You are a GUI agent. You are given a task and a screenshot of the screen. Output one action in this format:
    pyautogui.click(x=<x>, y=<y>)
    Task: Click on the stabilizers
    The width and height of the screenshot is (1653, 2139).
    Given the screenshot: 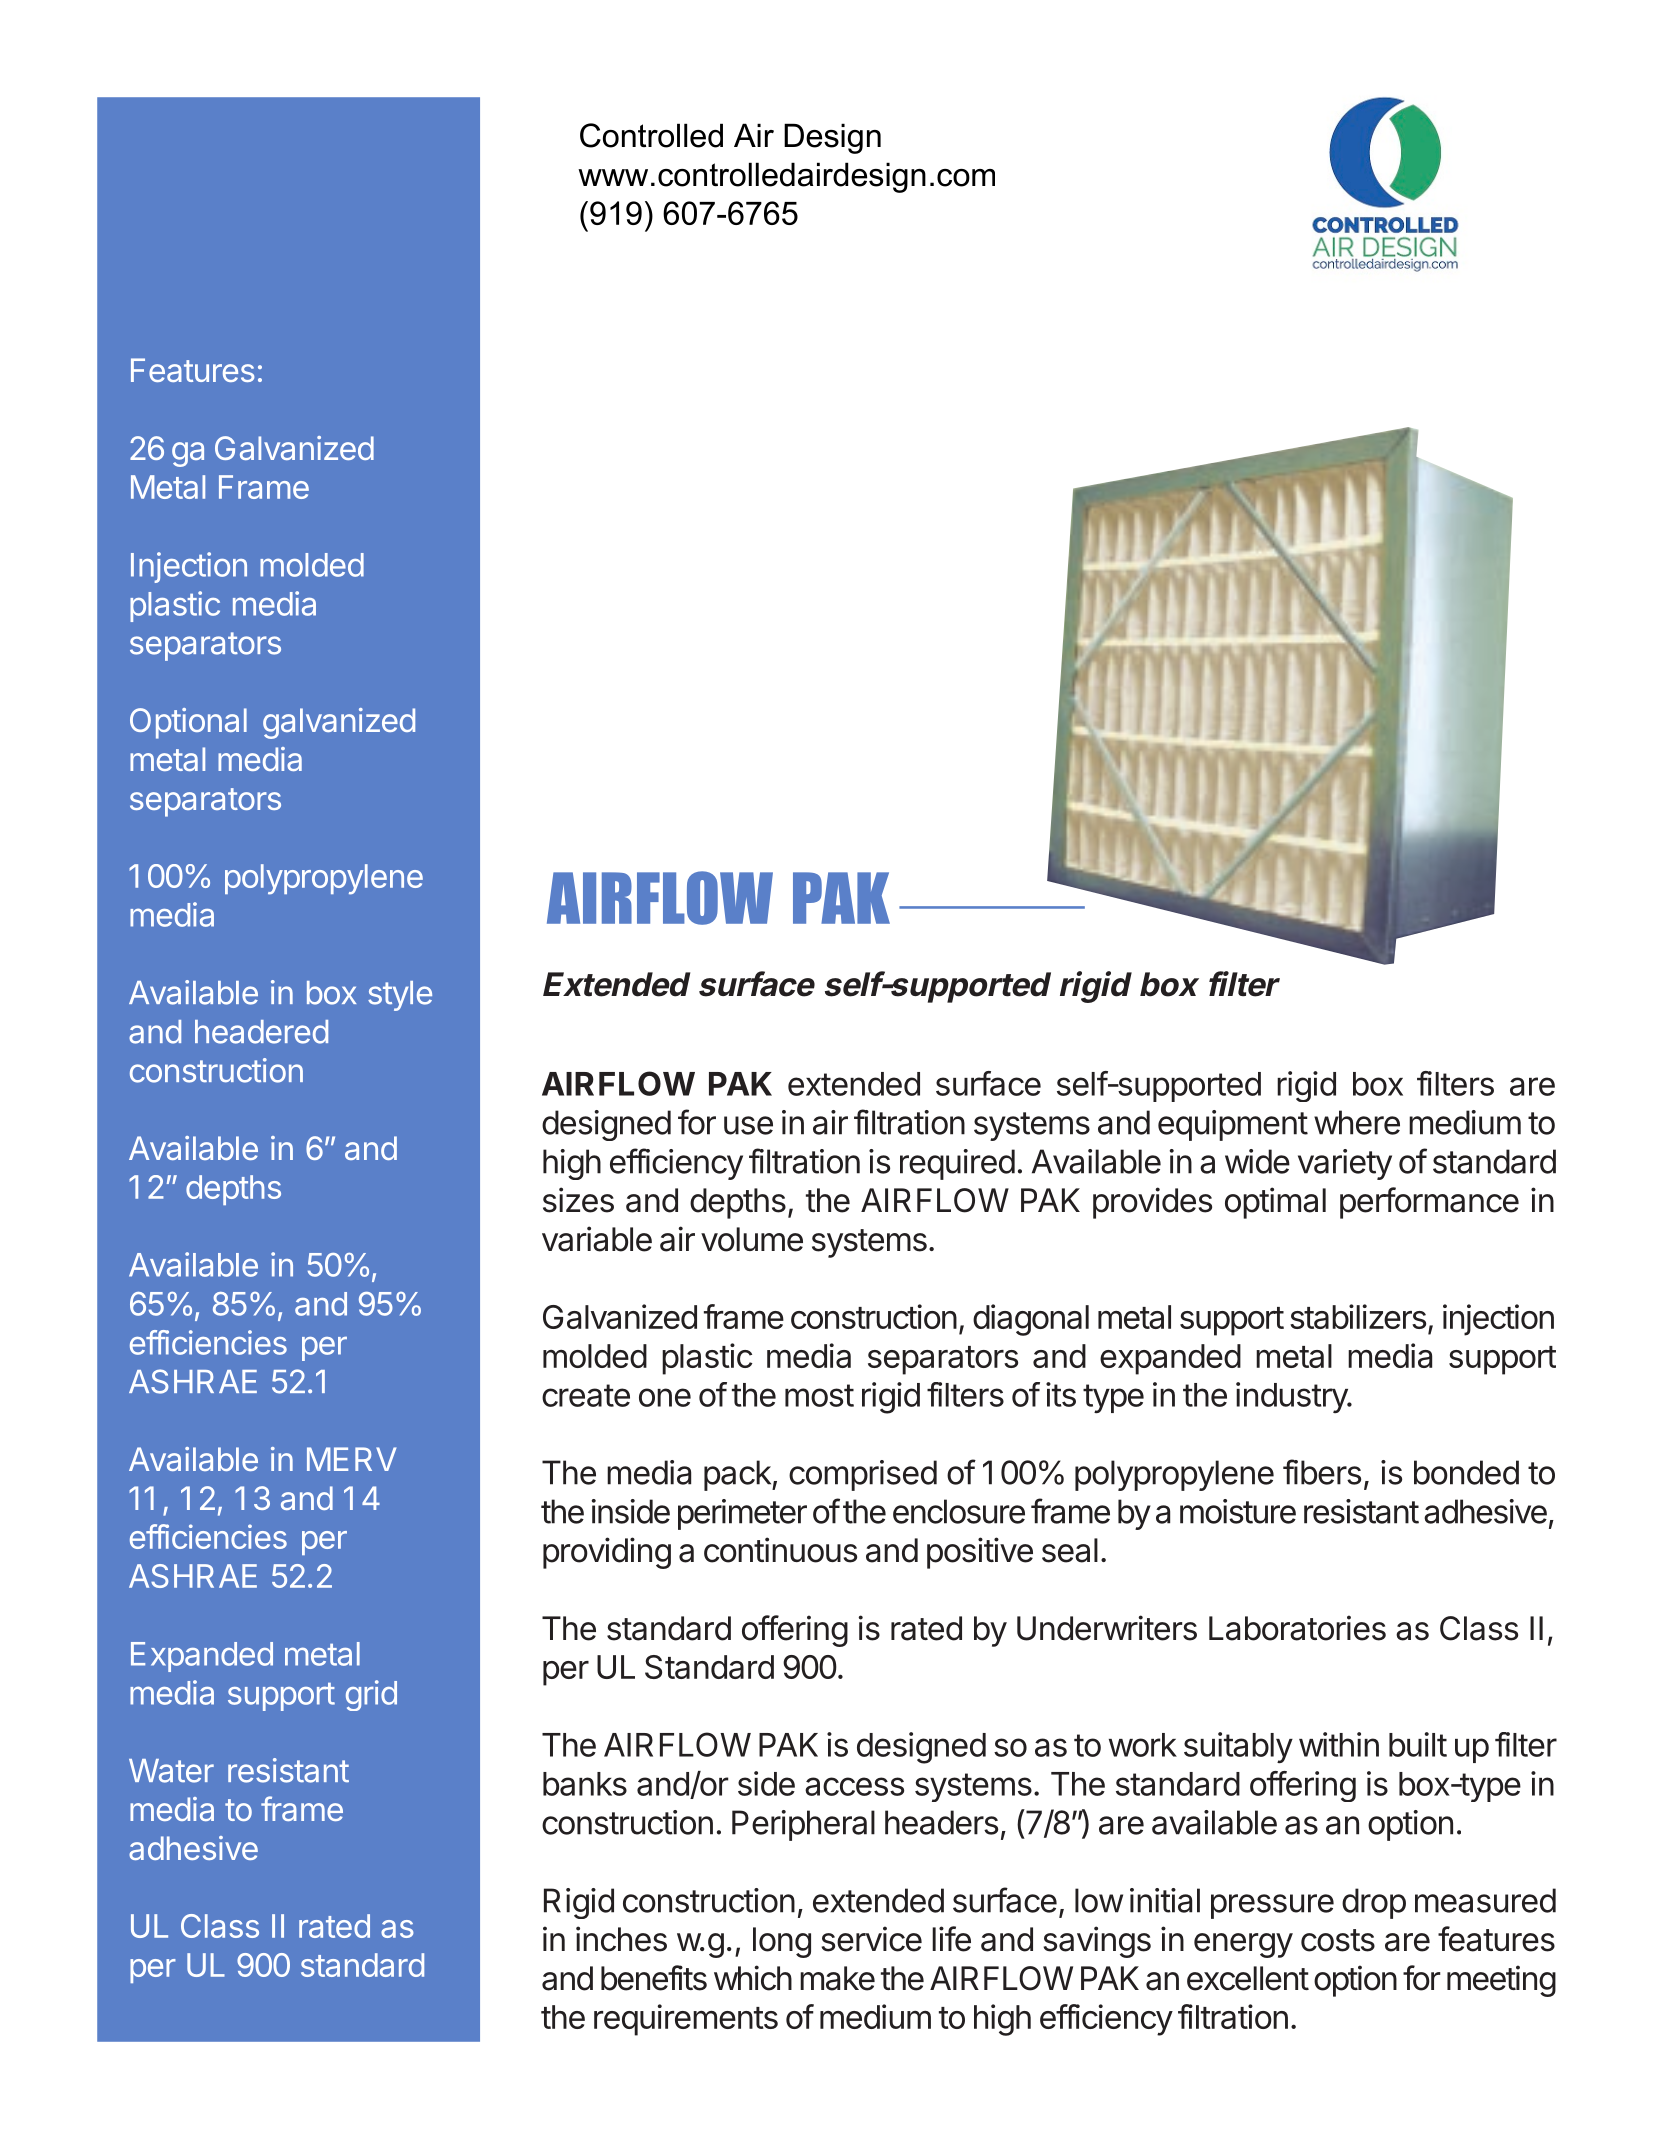 What is the action you would take?
    pyautogui.click(x=1358, y=1316)
